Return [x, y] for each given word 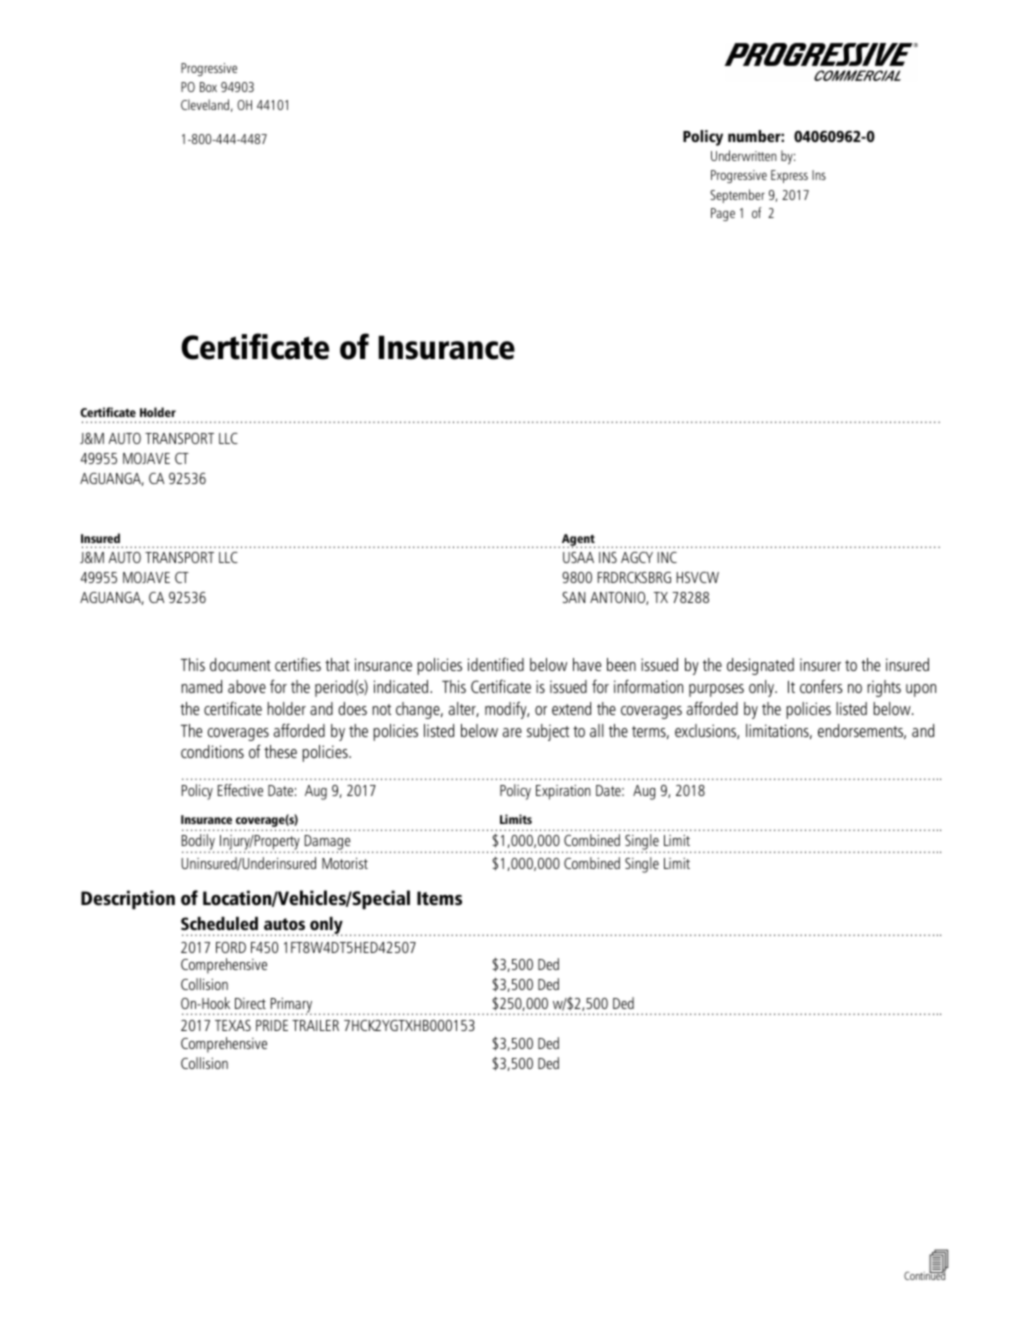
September [737, 196]
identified [496, 664]
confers [821, 686]
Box [208, 87]
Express [789, 176]
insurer [820, 664]
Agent [578, 541]
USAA [578, 557]
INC [667, 557]
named [201, 686]
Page [723, 214]
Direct [250, 1003]
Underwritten [744, 155]
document [240, 664]
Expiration [563, 792]
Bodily [198, 843]
